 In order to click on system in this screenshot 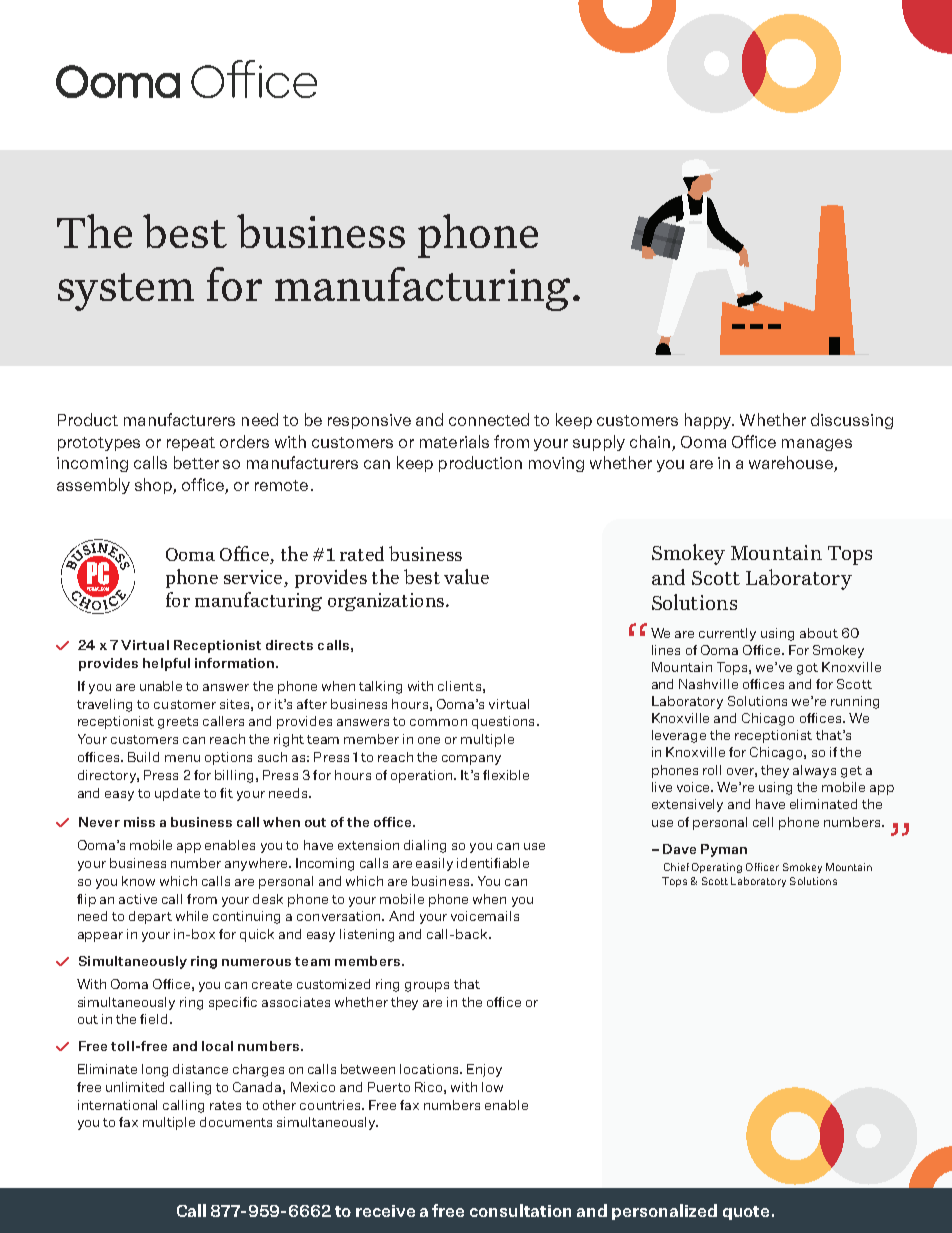, I will do `click(126, 292)`.
